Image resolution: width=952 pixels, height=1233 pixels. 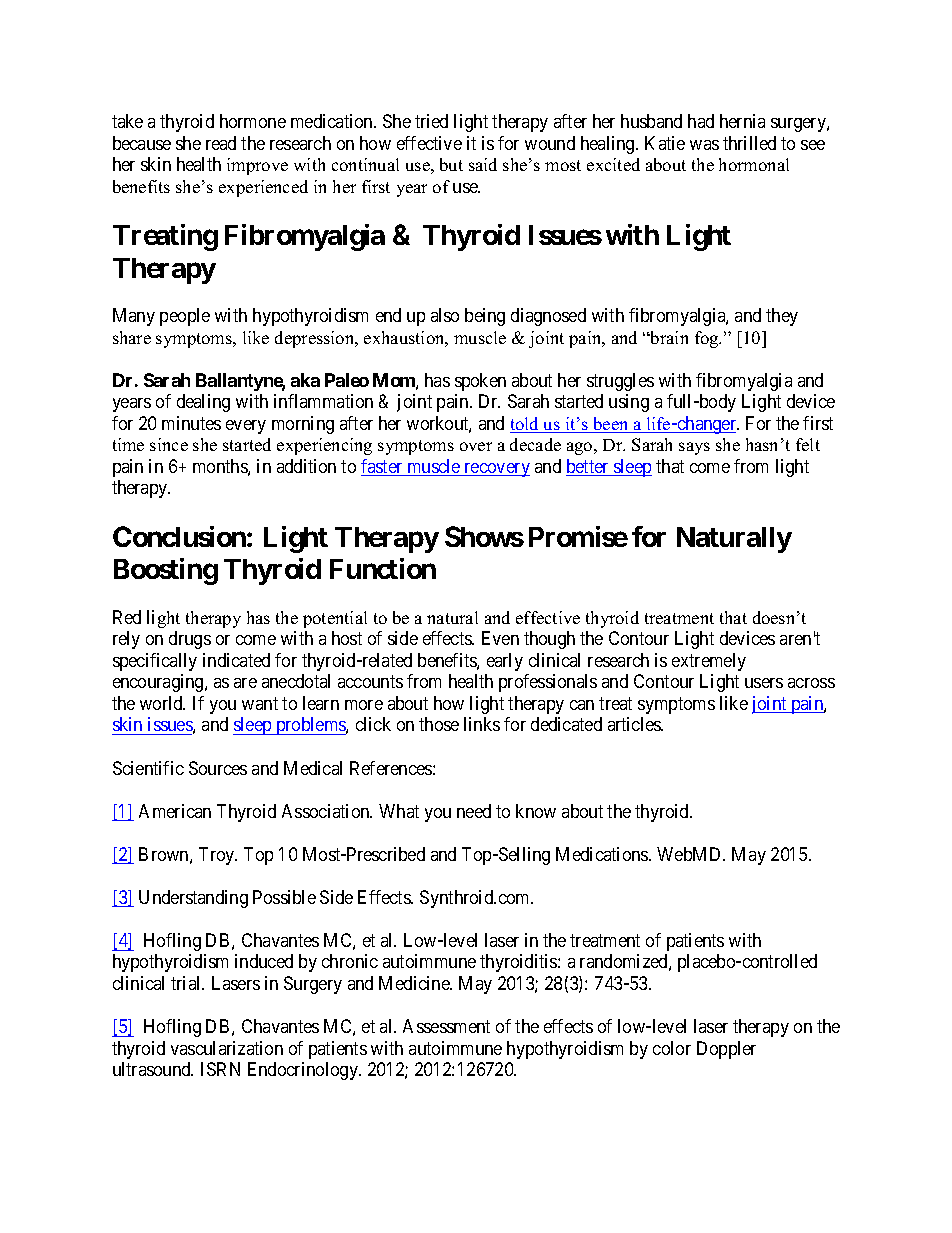 What do you see at coordinates (694, 448) in the image?
I see `says` at bounding box center [694, 448].
